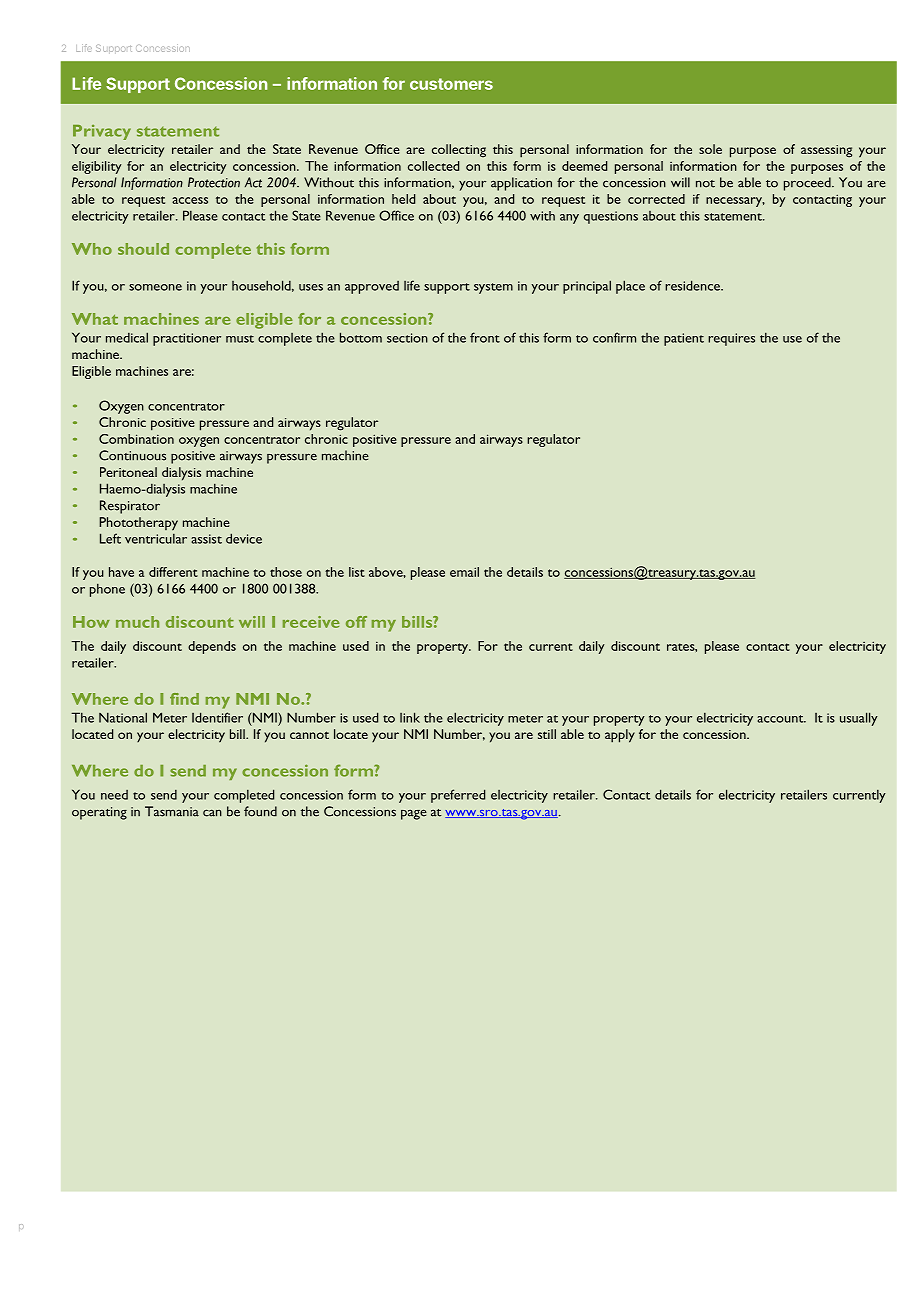 Image resolution: width=924 pixels, height=1297 pixels. Describe the element at coordinates (155, 287) in the screenshot. I see `someone` at that location.
